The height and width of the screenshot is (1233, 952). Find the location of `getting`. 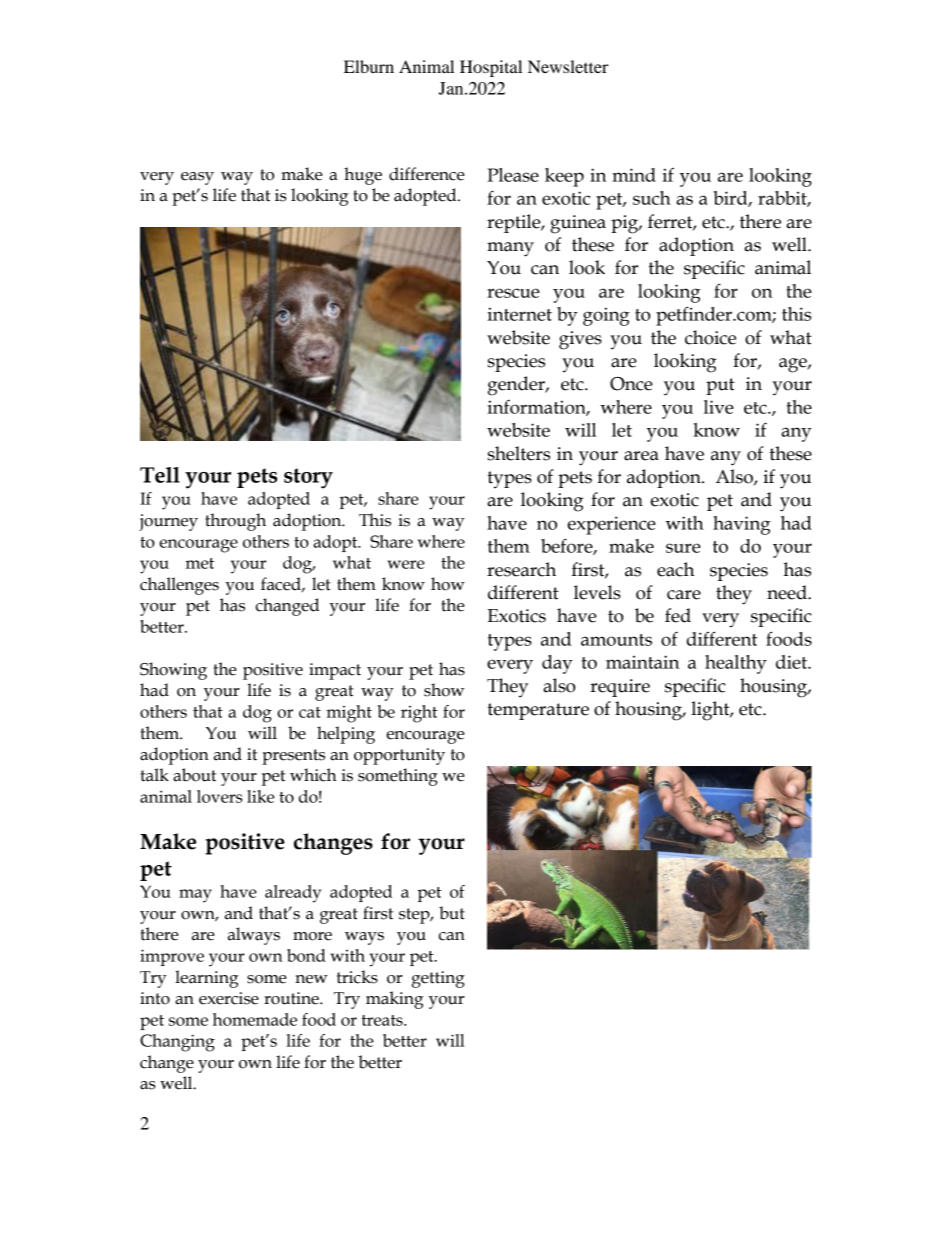

getting is located at coordinates (438, 979).
